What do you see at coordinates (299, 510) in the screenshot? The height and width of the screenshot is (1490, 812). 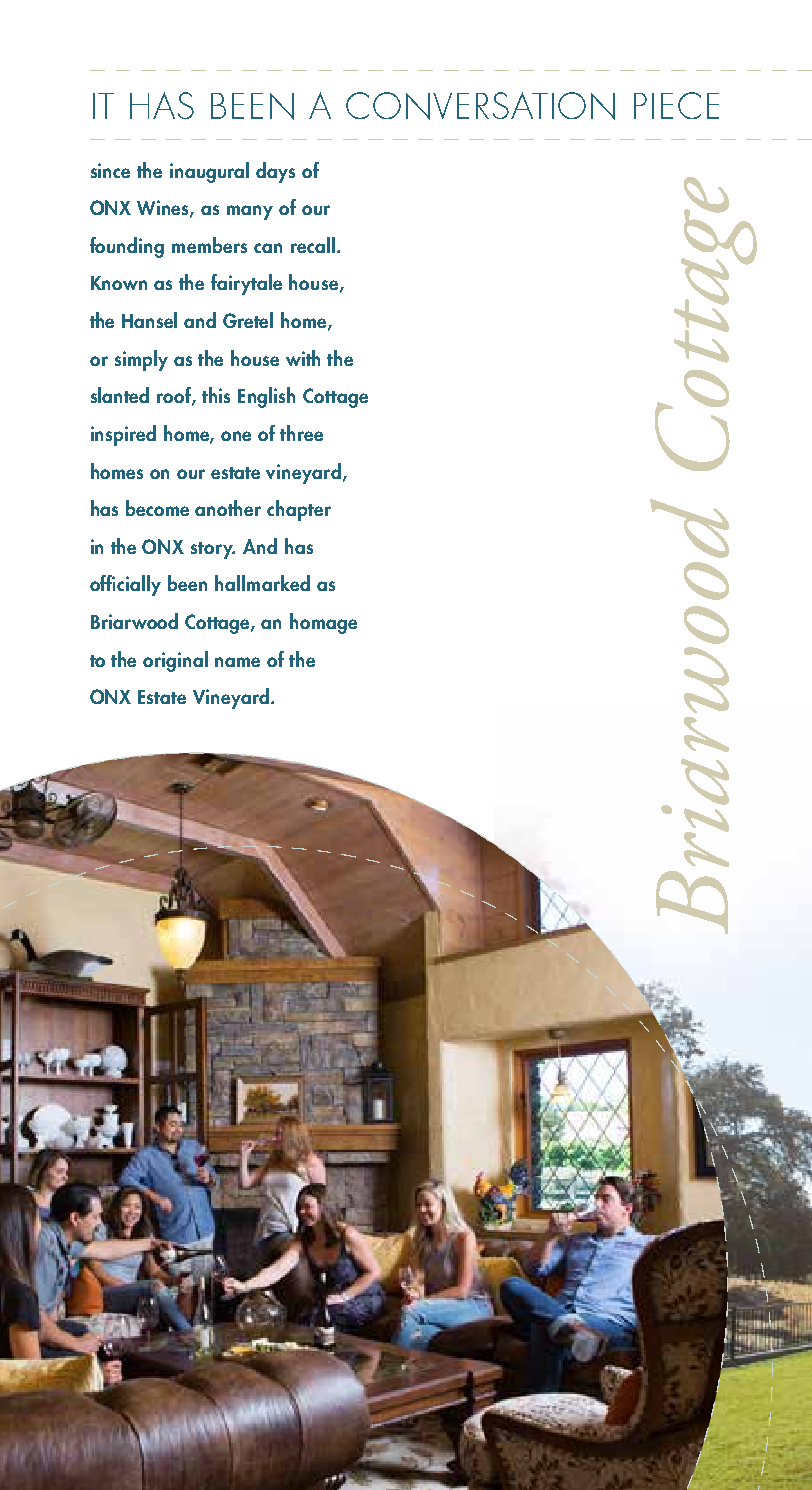 I see `chapter` at bounding box center [299, 510].
